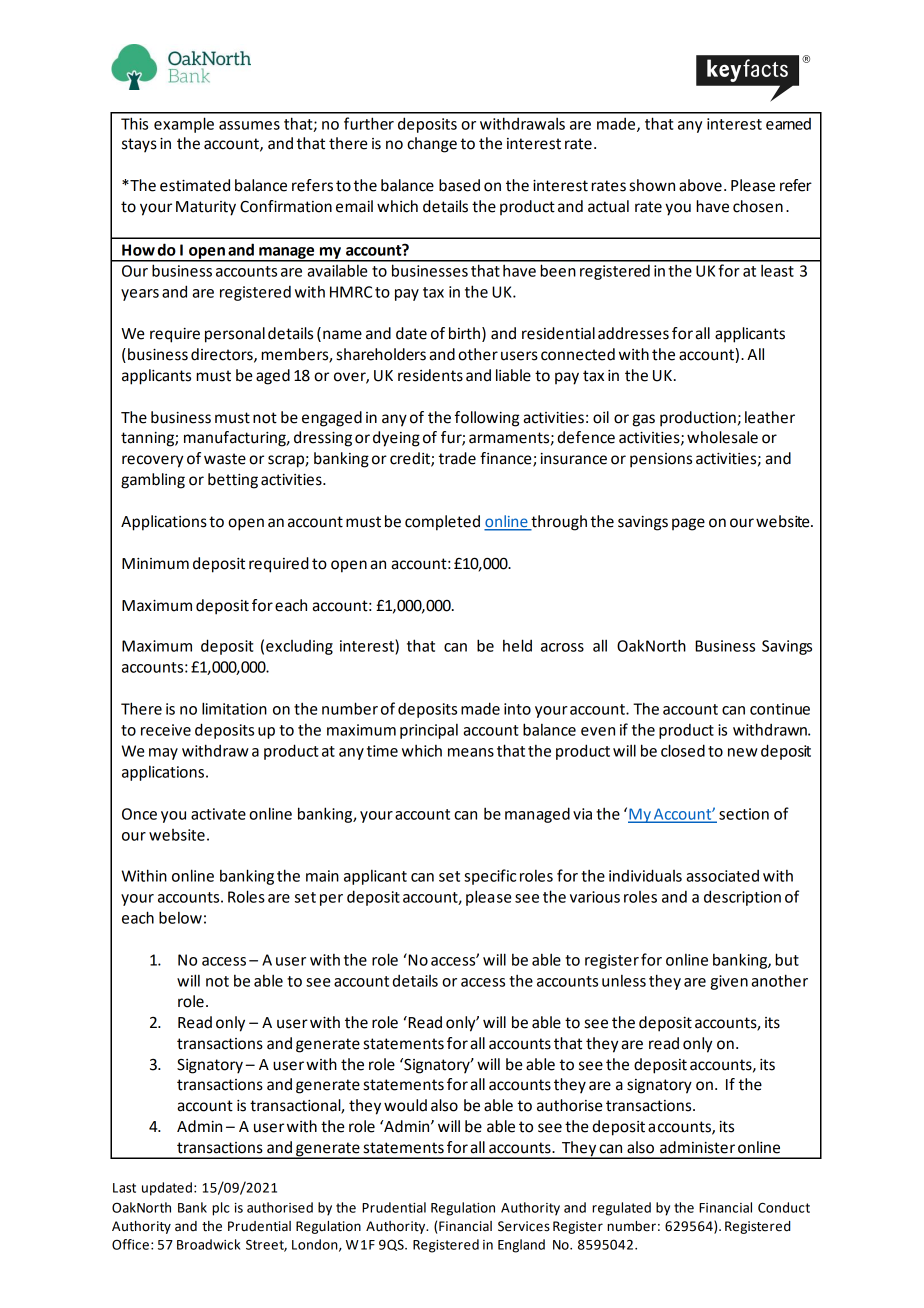 The height and width of the screenshot is (1308, 924). I want to click on below, so click(180, 917).
